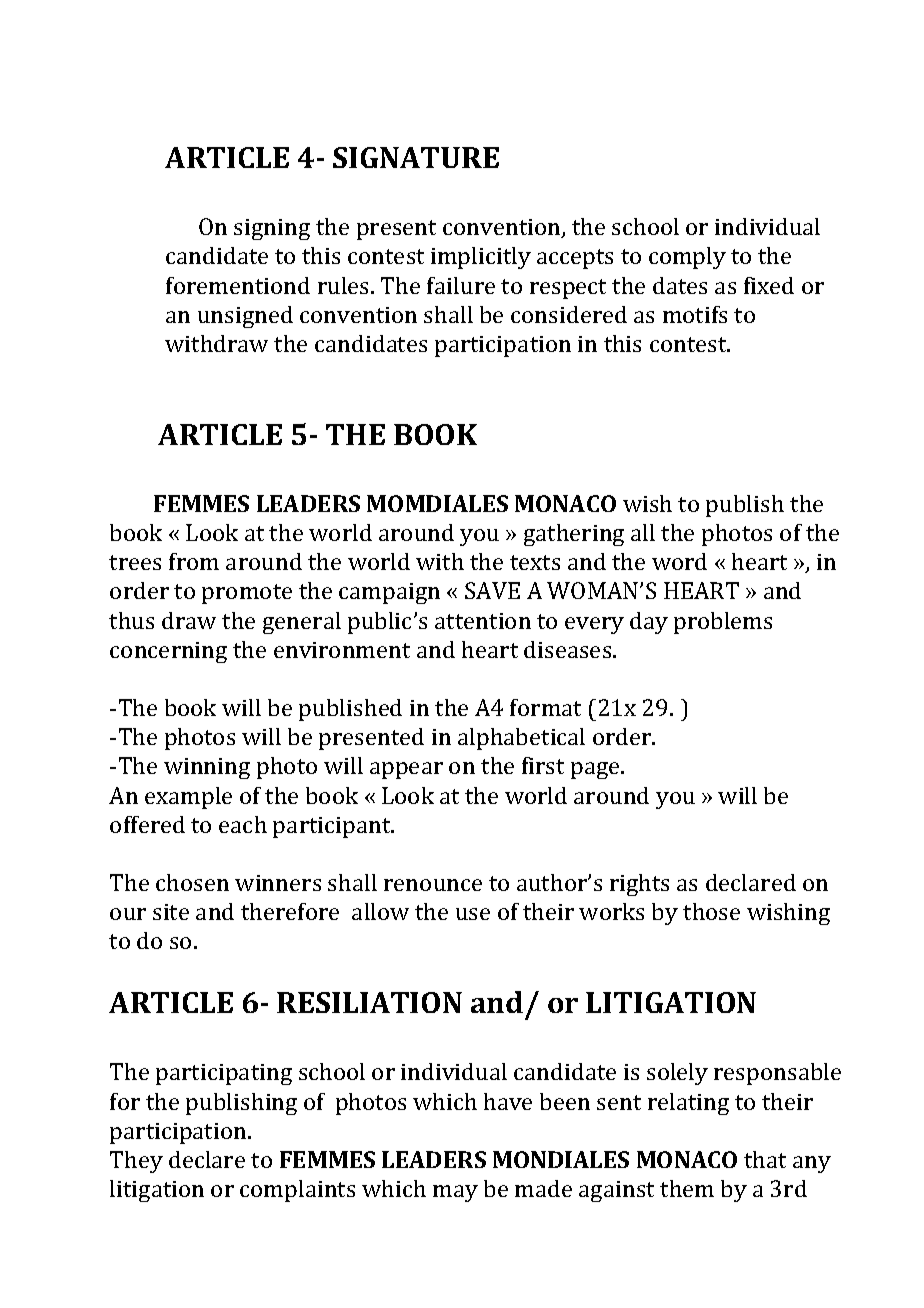 Image resolution: width=924 pixels, height=1308 pixels. Describe the element at coordinates (687, 258) in the screenshot. I see `comply` at that location.
